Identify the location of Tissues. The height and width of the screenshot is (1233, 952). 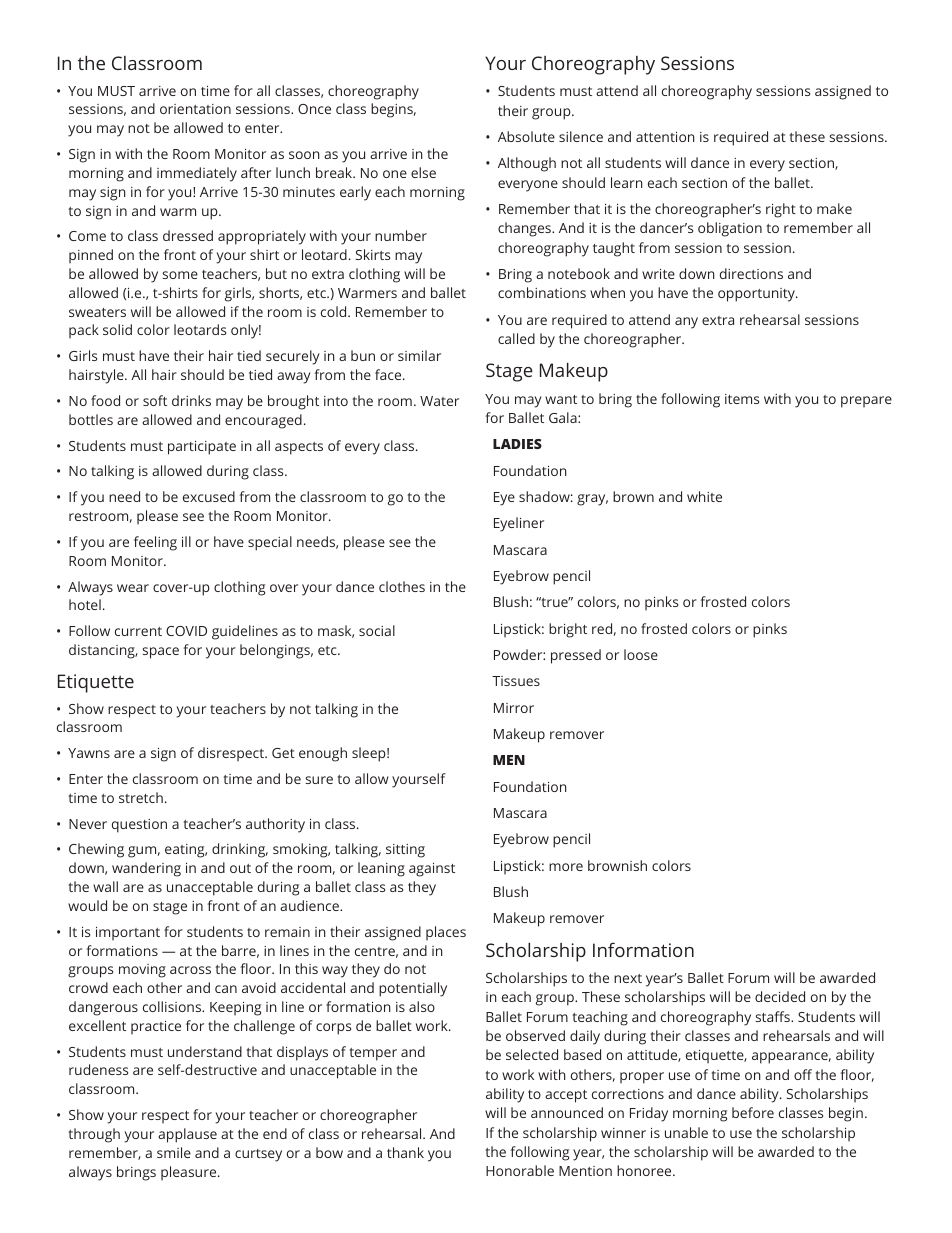
(516, 681).
